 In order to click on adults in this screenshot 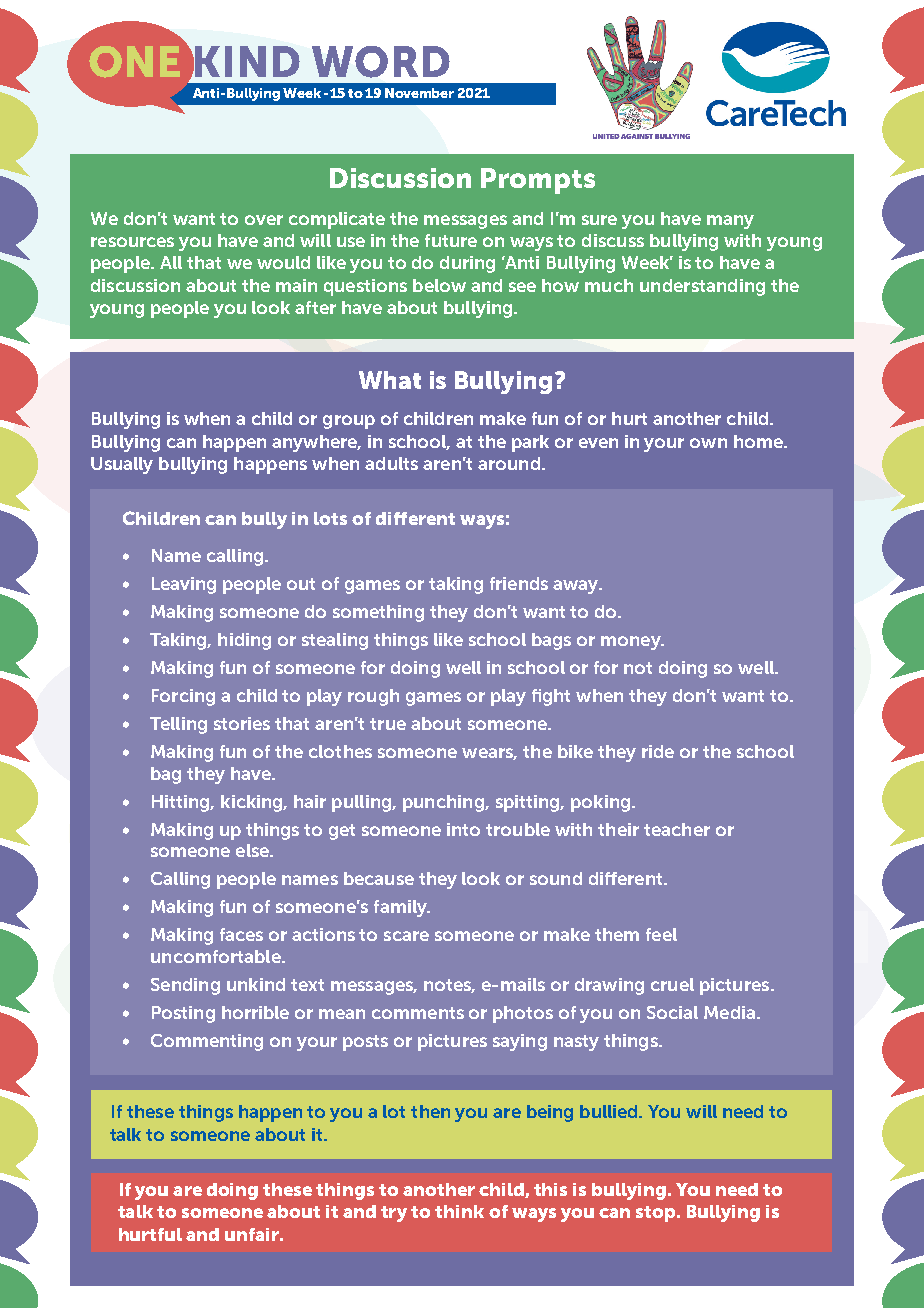, I will do `click(391, 463)`.
